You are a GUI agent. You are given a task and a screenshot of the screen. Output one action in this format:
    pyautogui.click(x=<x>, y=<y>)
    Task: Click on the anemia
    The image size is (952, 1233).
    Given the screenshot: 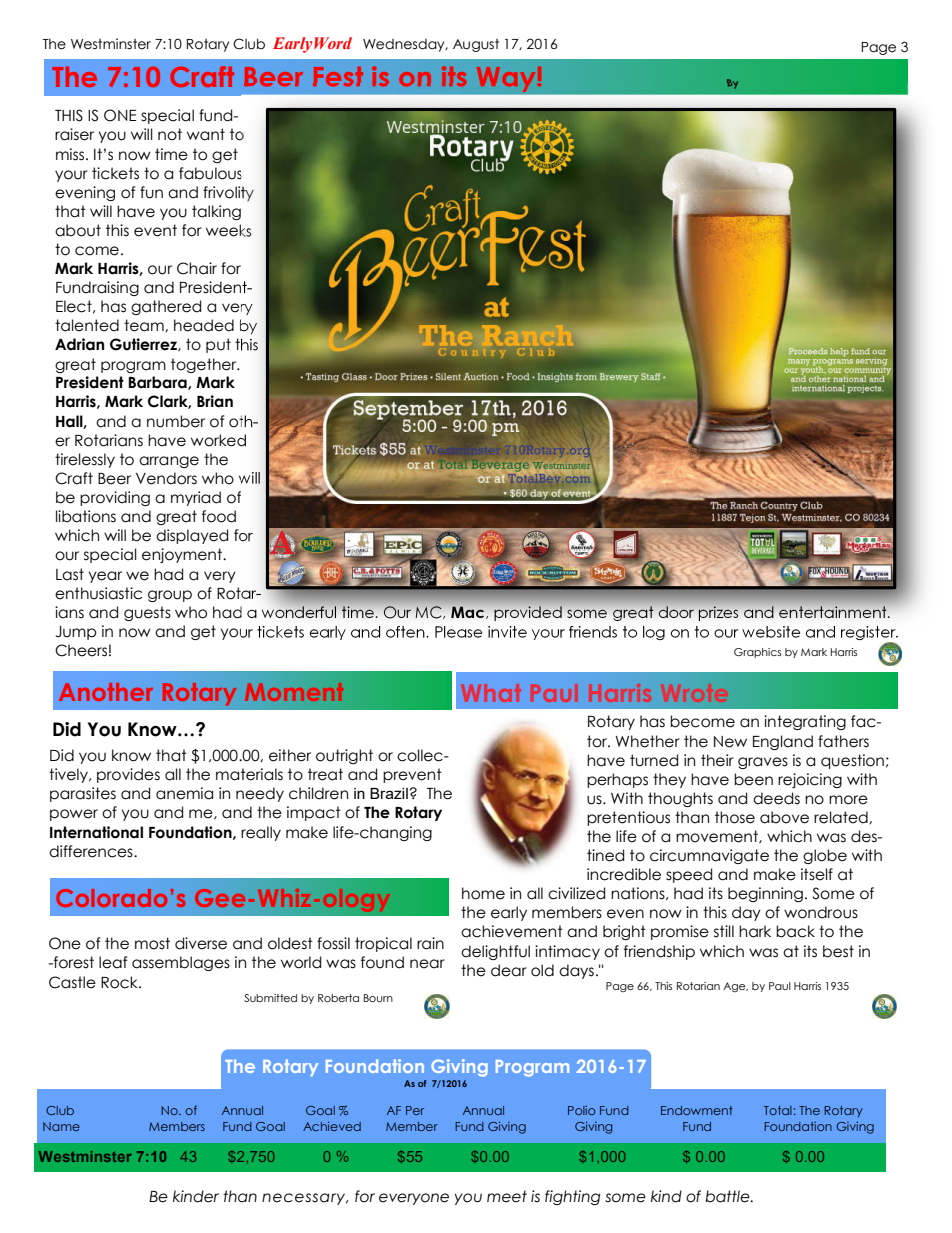 What is the action you would take?
    pyautogui.click(x=184, y=793)
